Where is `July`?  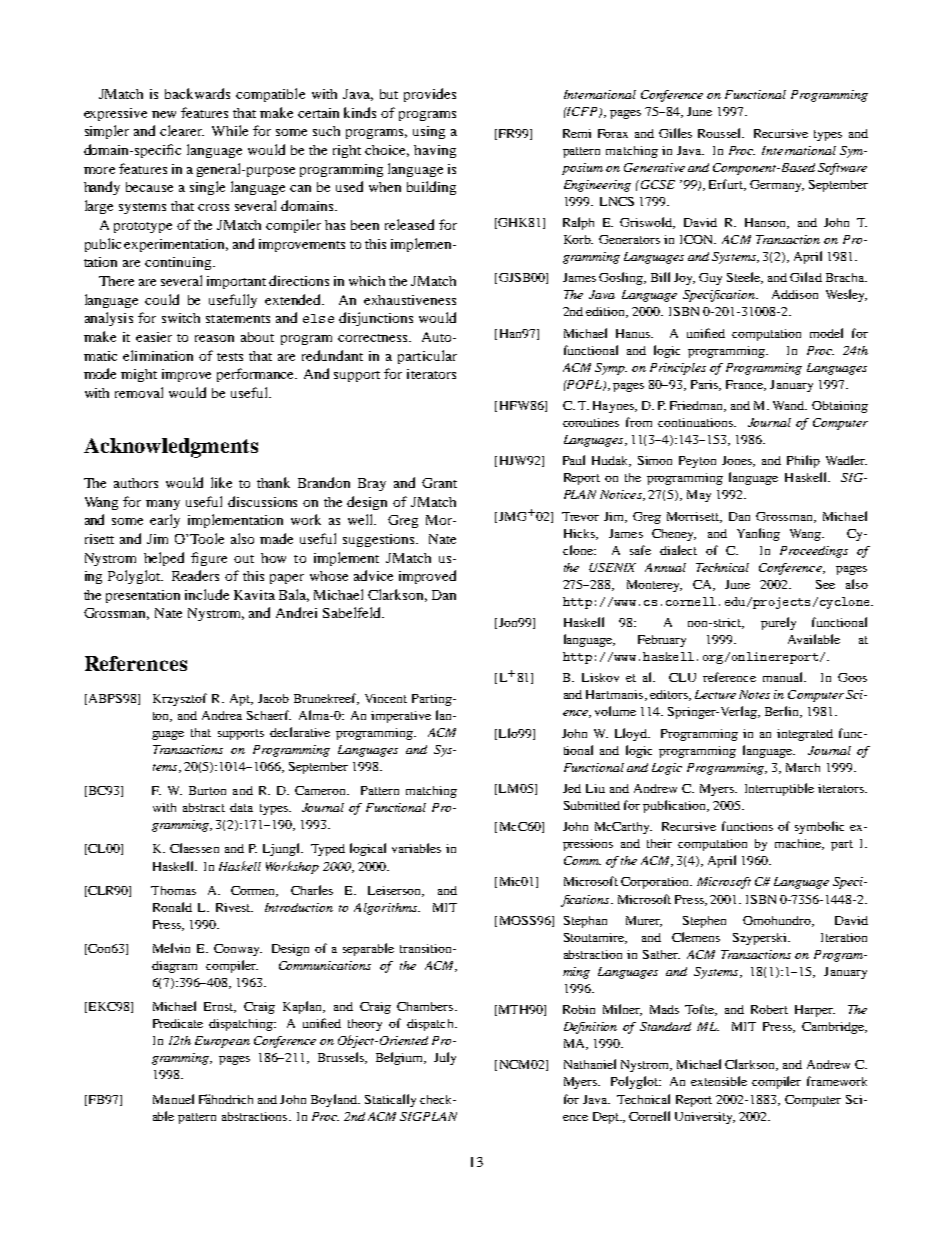
July is located at coordinates (445, 1058).
